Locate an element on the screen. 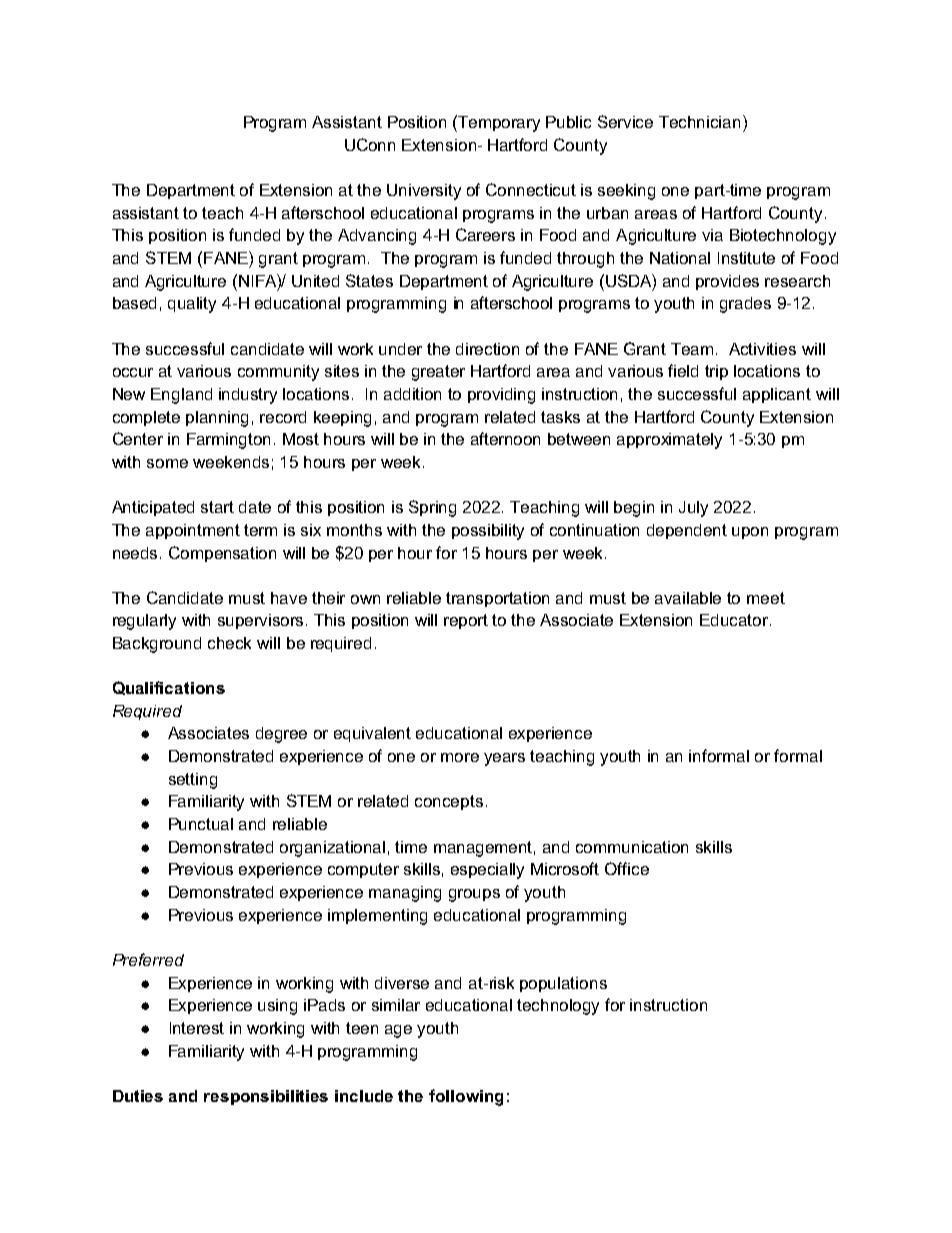  Advancing is located at coordinates (377, 237).
